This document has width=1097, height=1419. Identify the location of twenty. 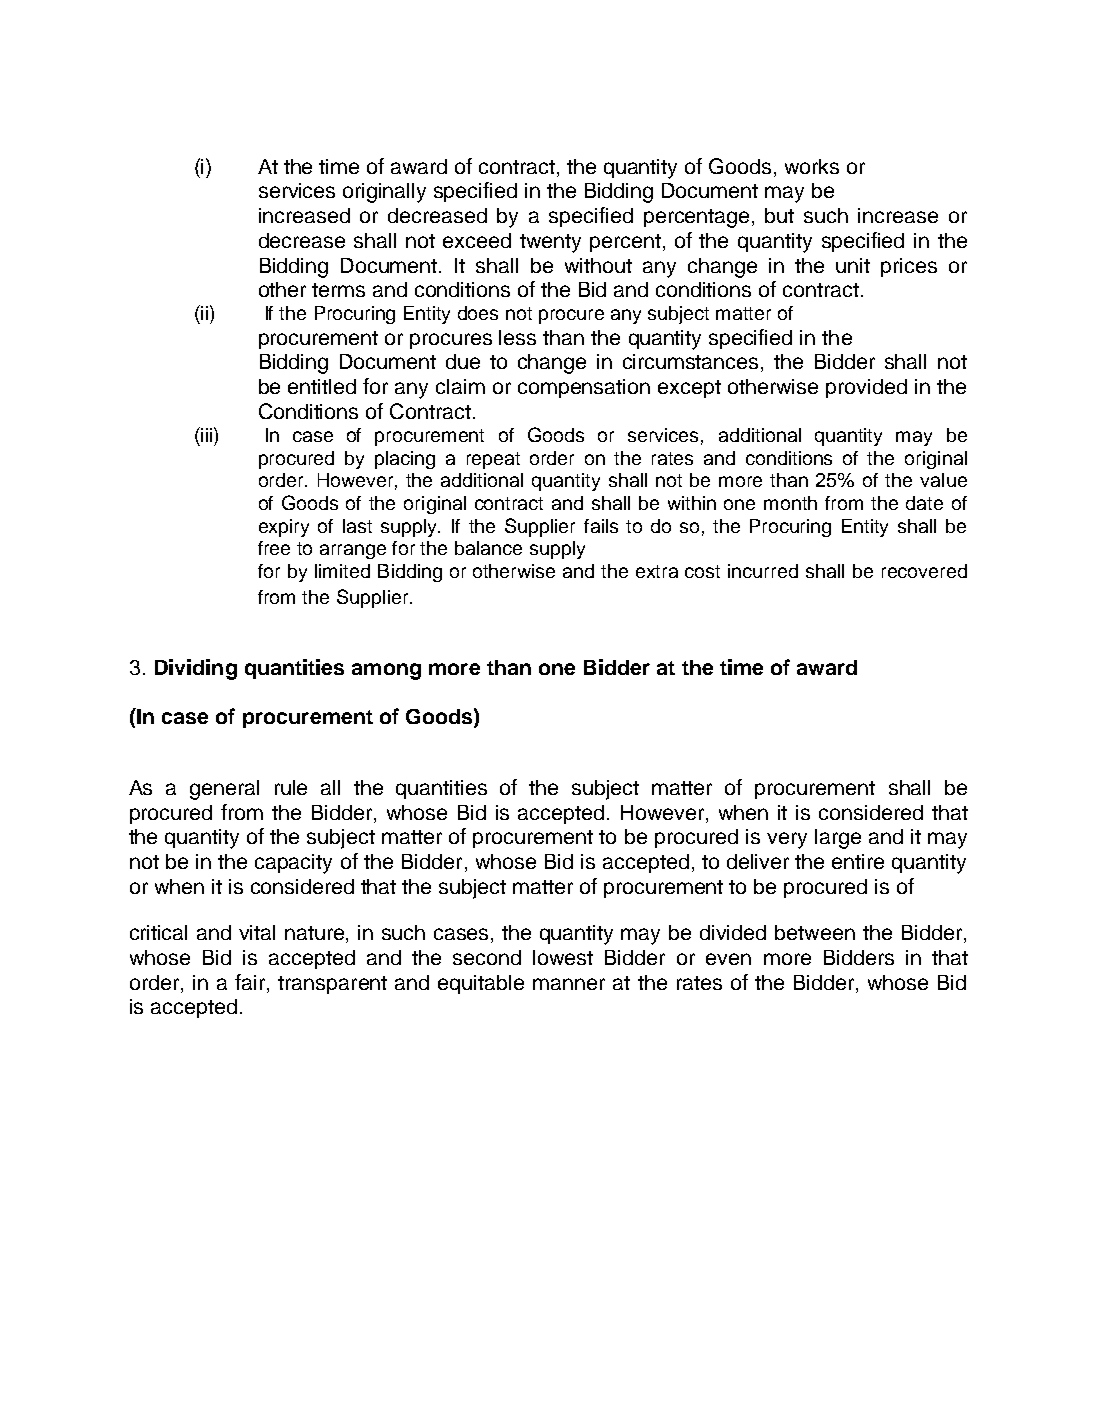
(550, 243).
